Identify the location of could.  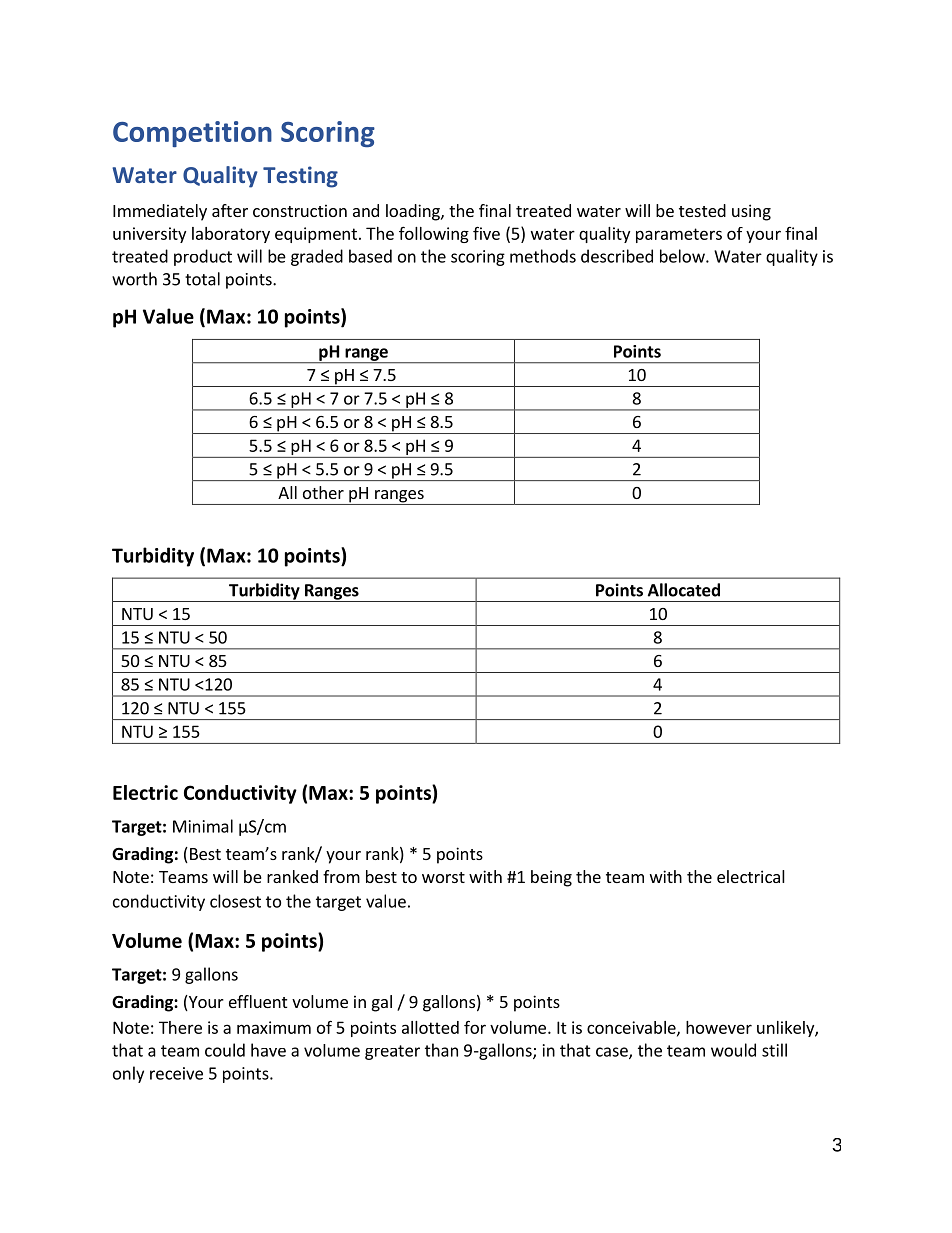
(225, 1050).
